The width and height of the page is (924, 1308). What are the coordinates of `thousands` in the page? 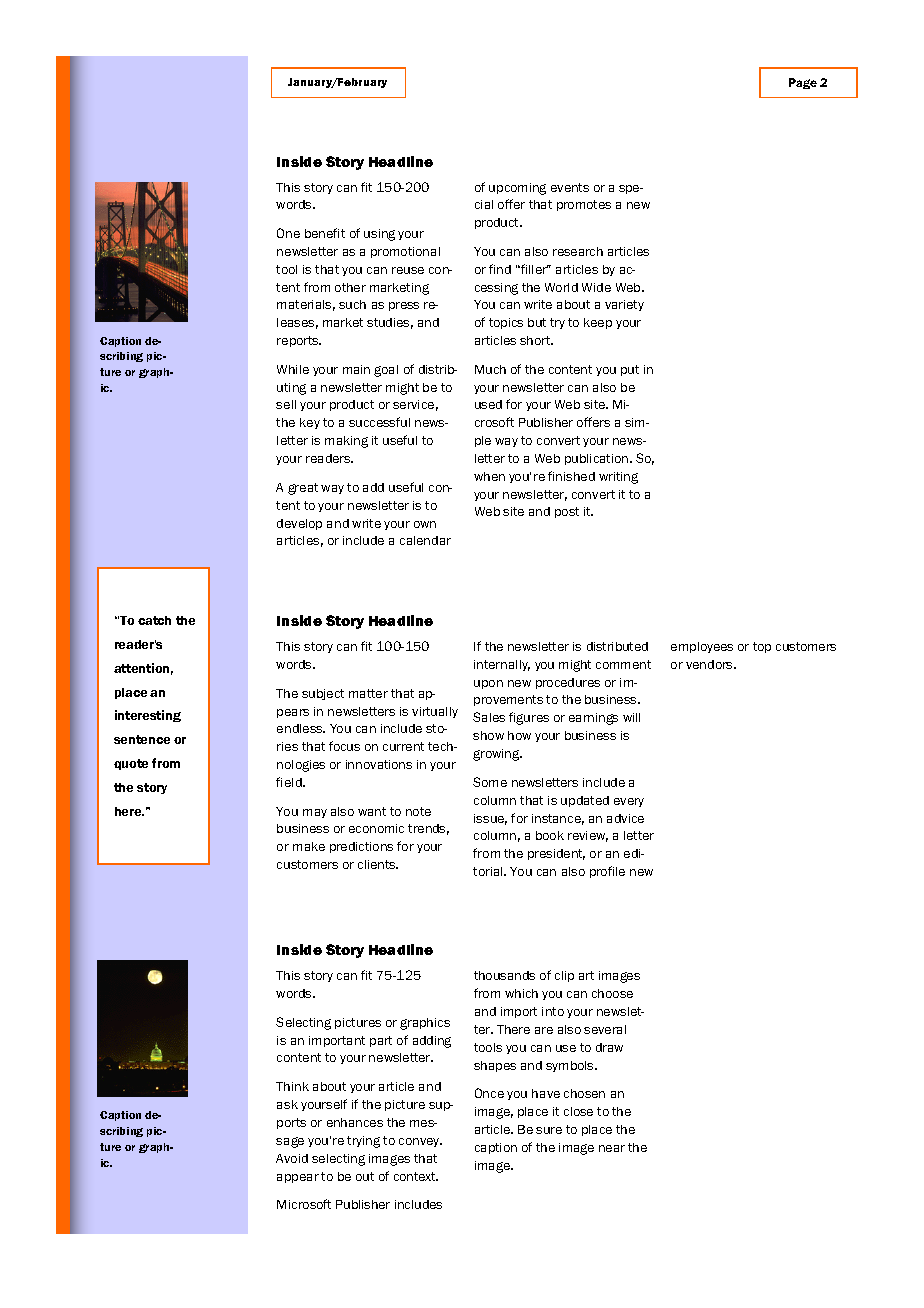 It's located at (504, 975).
